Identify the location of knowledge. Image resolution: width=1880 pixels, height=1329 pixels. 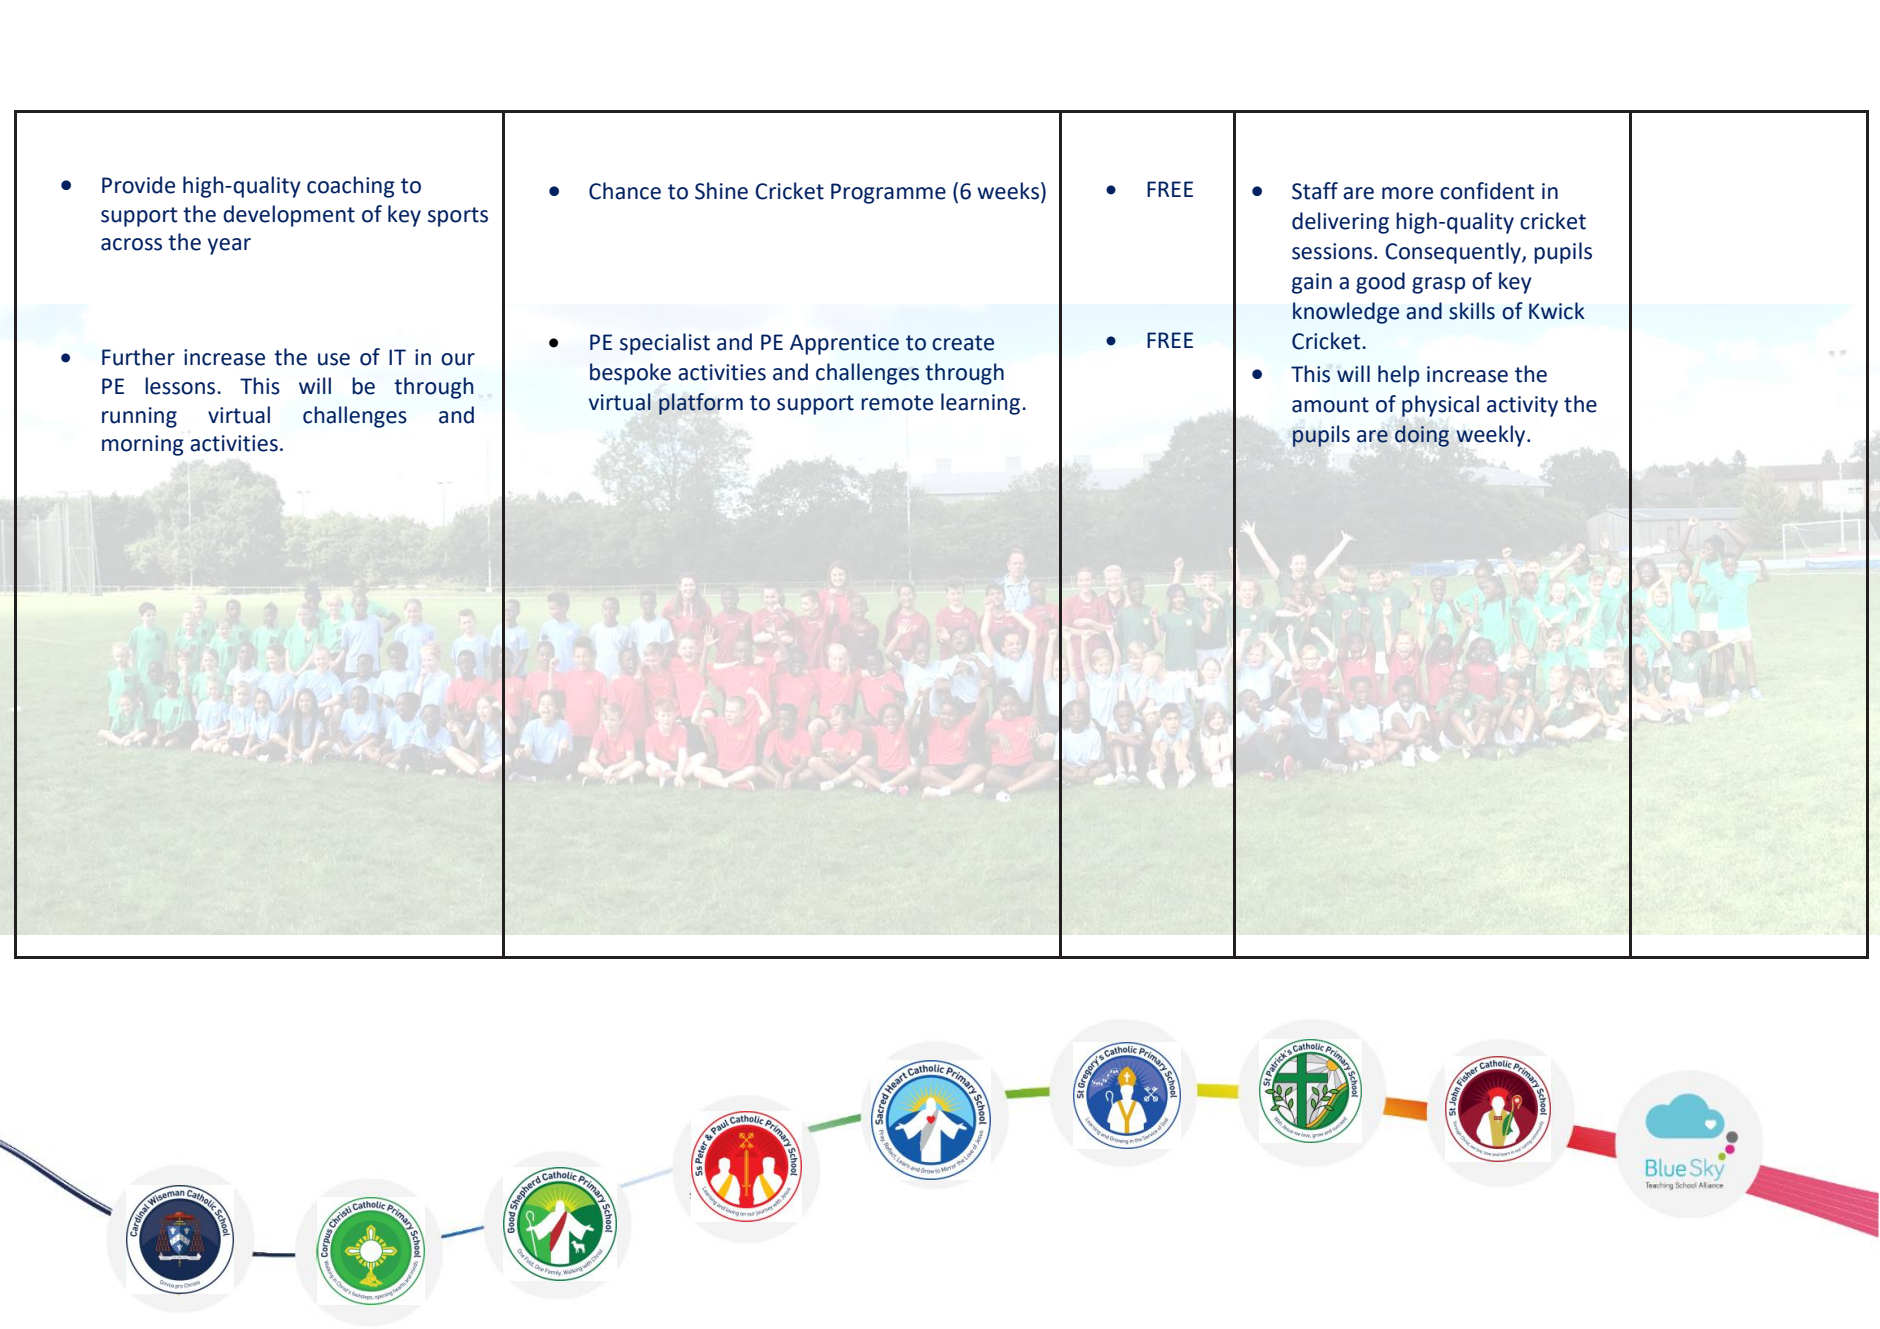
(1346, 313).
